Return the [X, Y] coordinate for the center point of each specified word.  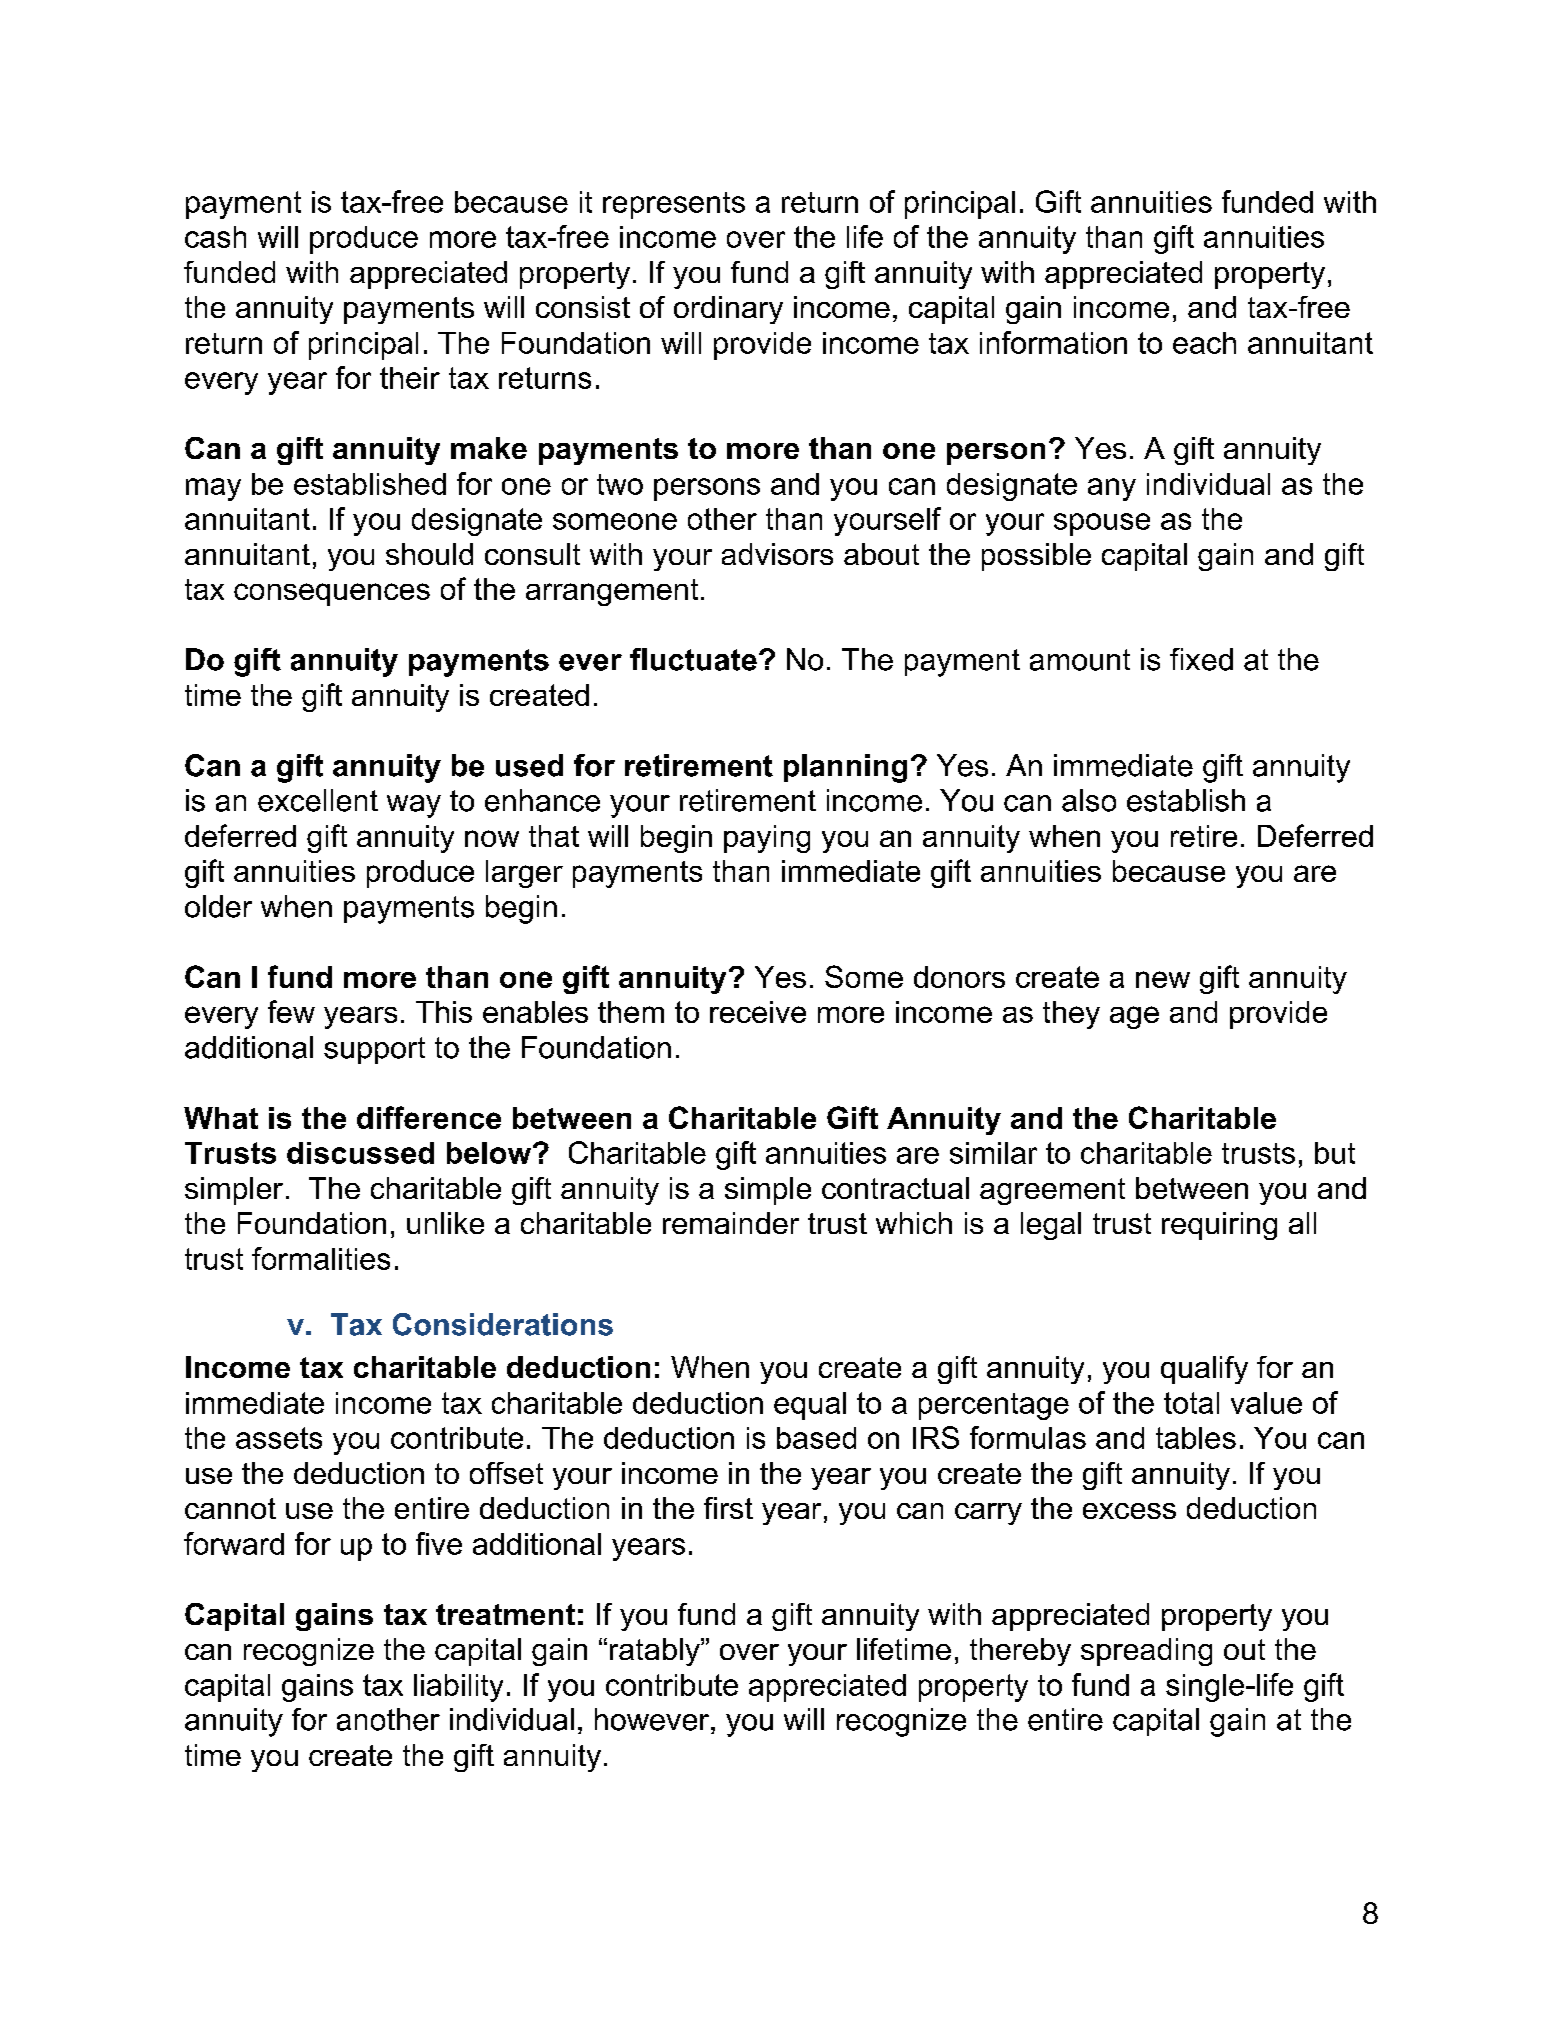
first [728, 1508]
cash [215, 237]
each [1204, 343]
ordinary [728, 310]
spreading [1146, 1652]
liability [458, 1688]
